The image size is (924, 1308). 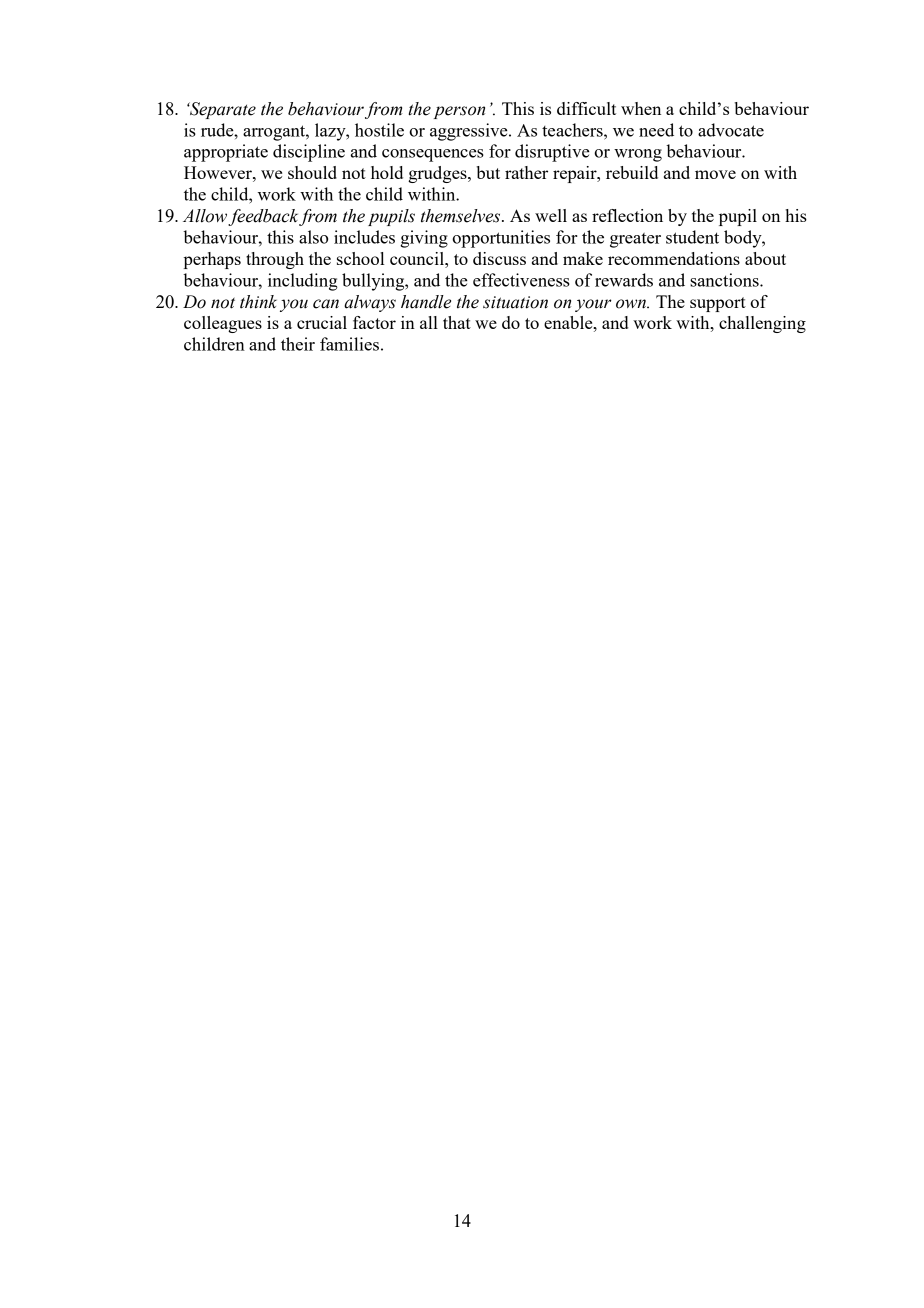 I want to click on hostile, so click(x=379, y=130).
